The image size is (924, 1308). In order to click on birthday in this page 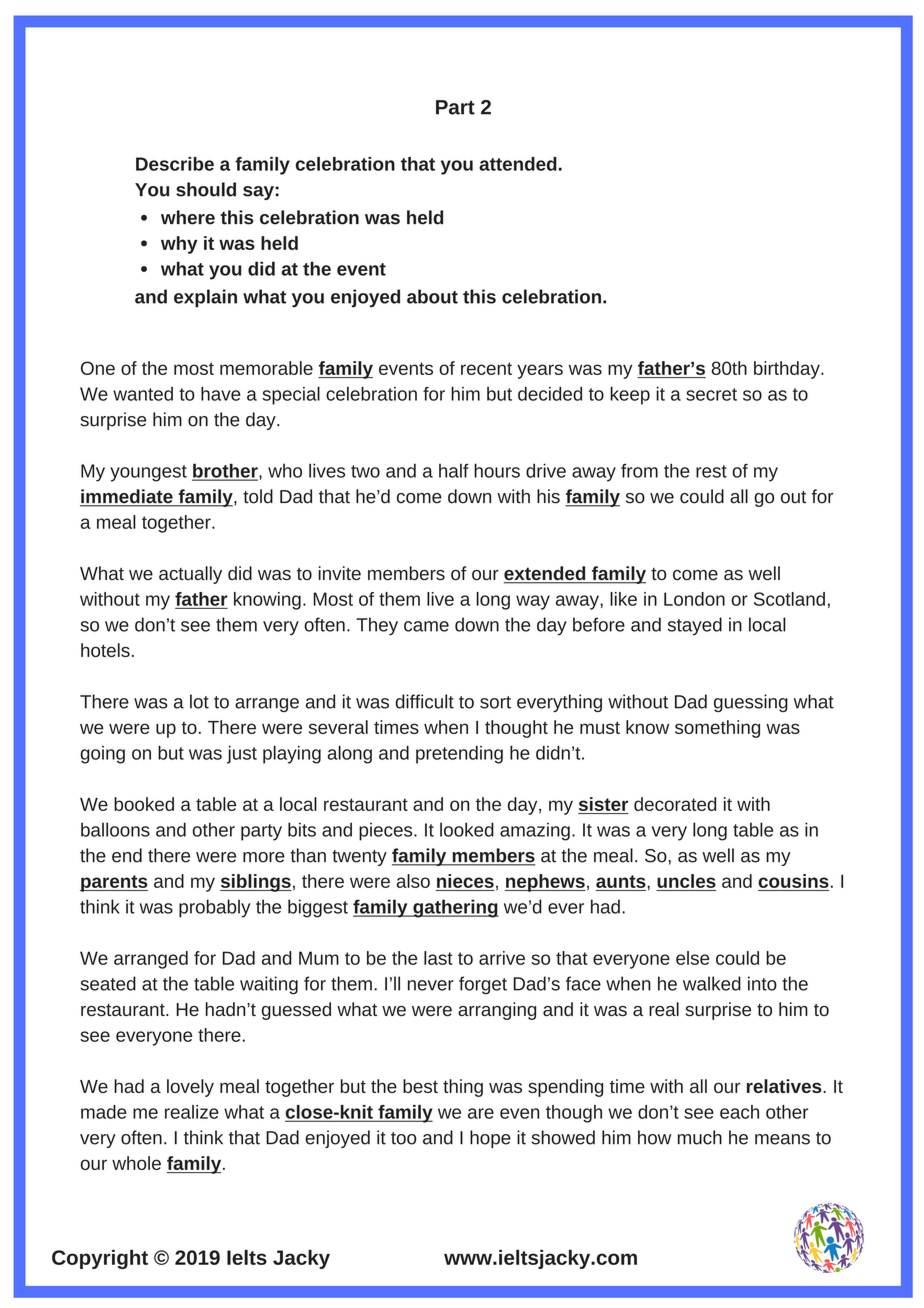, I will do `click(788, 370)`.
